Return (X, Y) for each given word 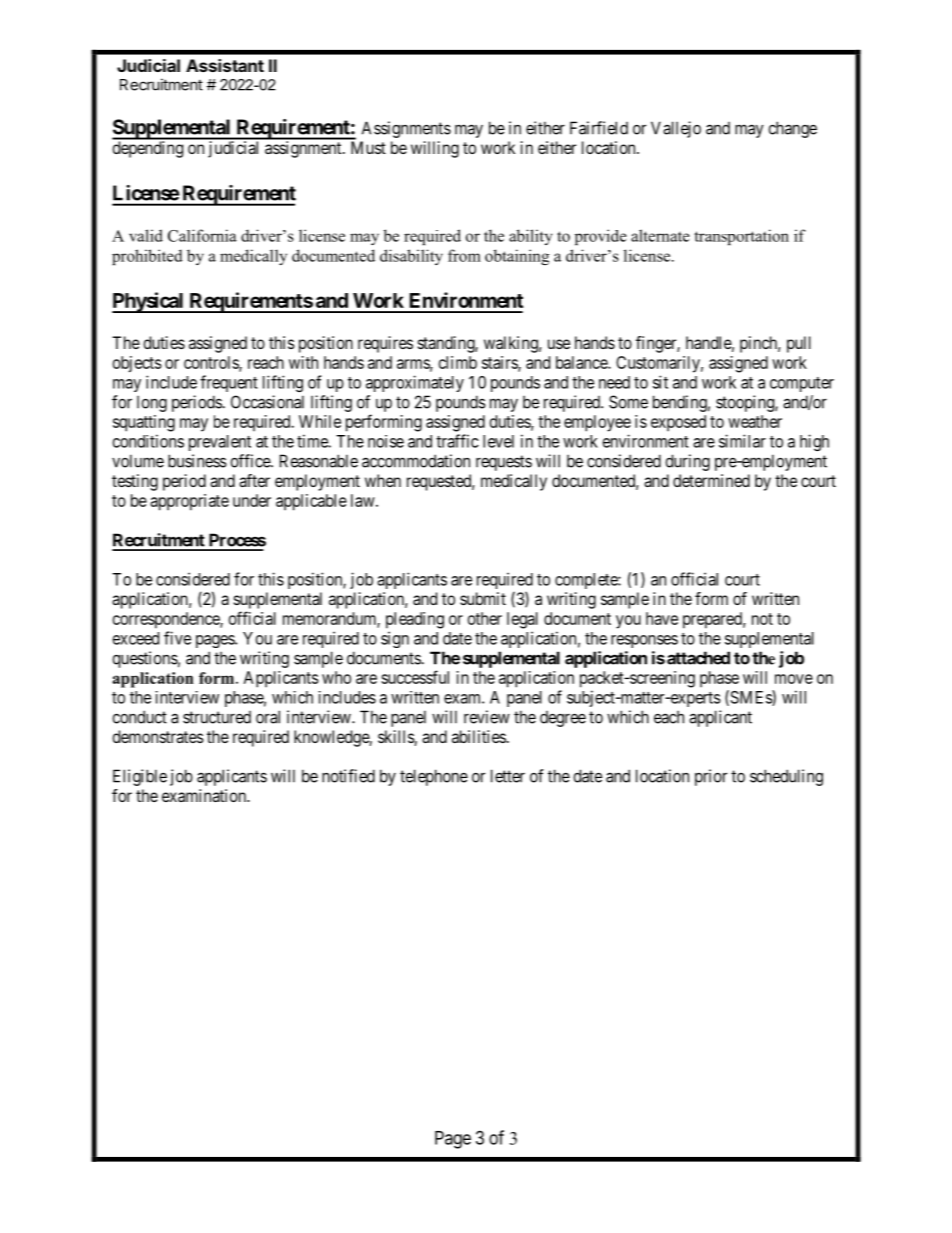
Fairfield (599, 128)
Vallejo (676, 129)
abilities (479, 736)
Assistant (225, 65)
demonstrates (158, 736)
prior (711, 777)
